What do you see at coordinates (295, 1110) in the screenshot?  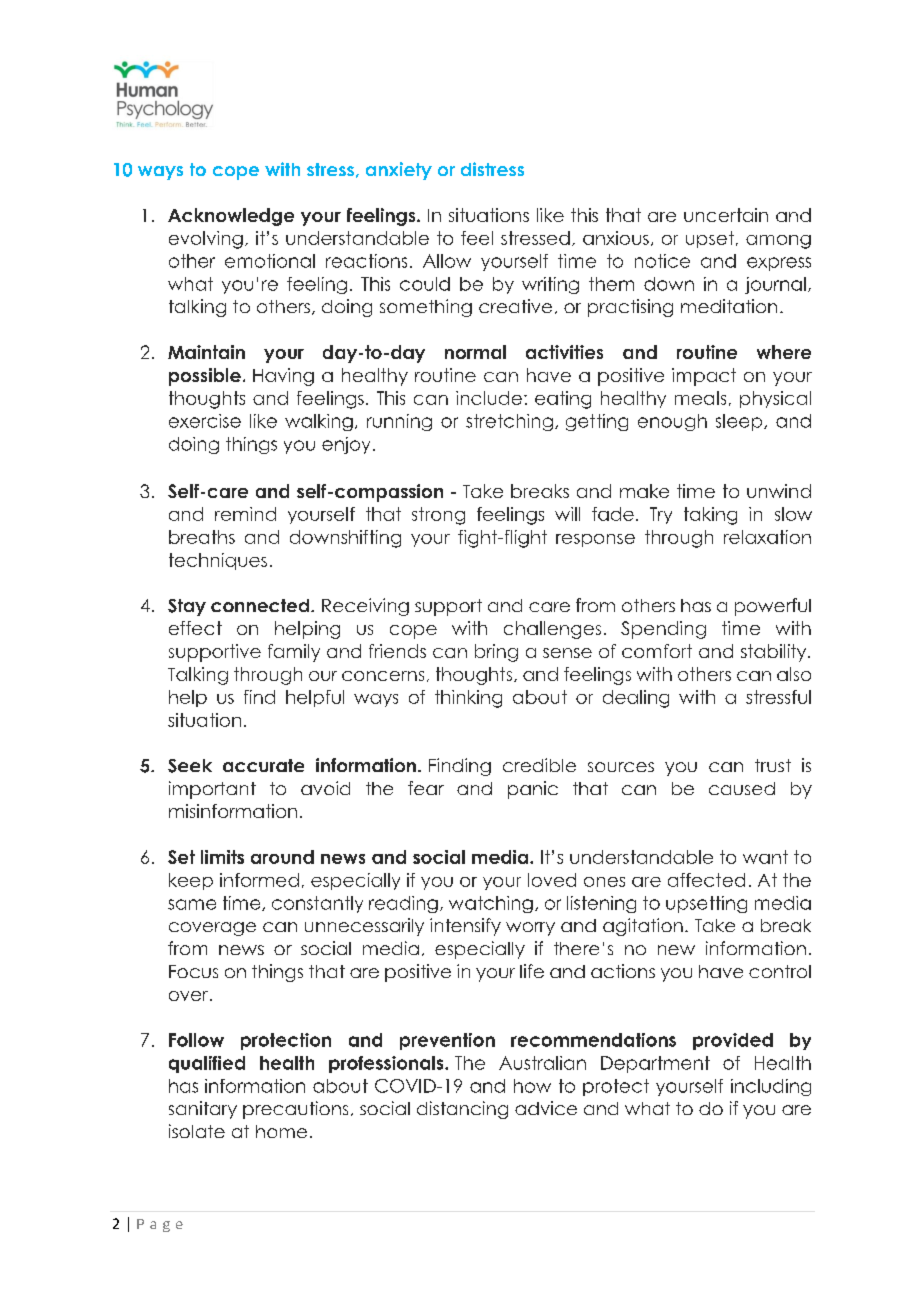 I see `precautions` at bounding box center [295, 1110].
